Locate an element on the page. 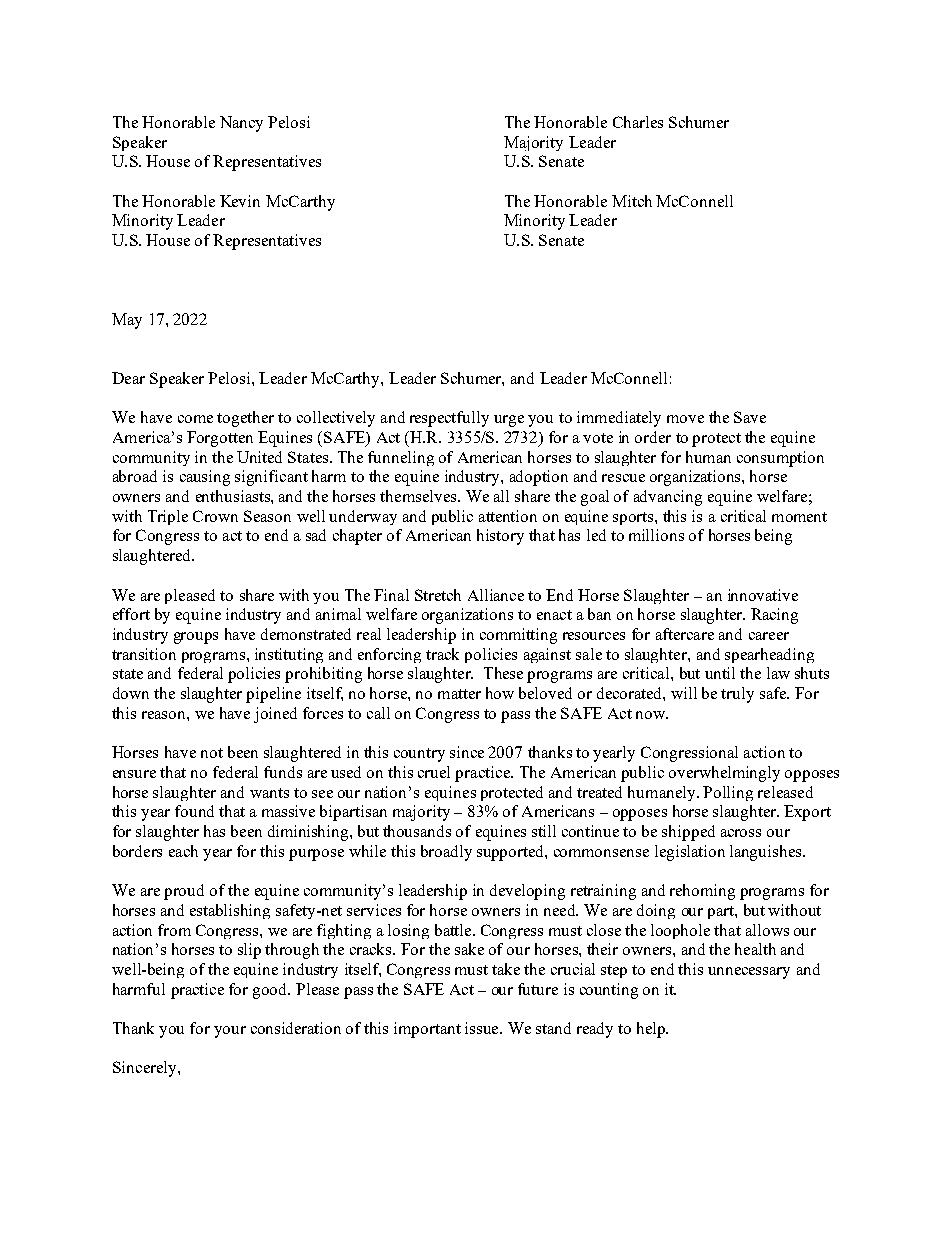  cruel is located at coordinates (434, 772).
